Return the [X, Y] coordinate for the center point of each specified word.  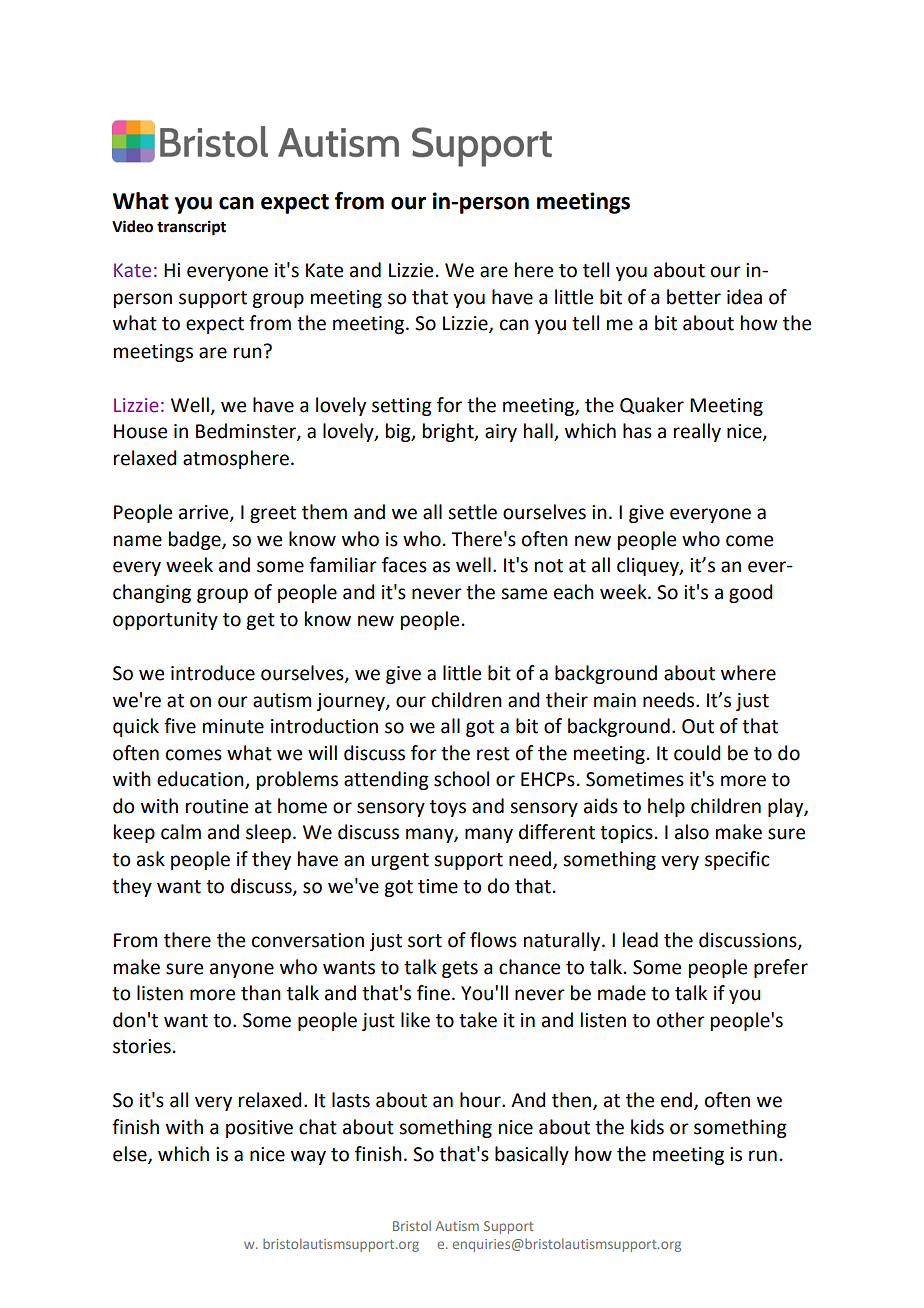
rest [493, 754]
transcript [191, 228]
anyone [242, 970]
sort [425, 941]
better [694, 297]
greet [273, 514]
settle [472, 512]
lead [640, 940]
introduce [213, 673]
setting [402, 407]
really [697, 432]
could [697, 753]
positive [259, 1129]
